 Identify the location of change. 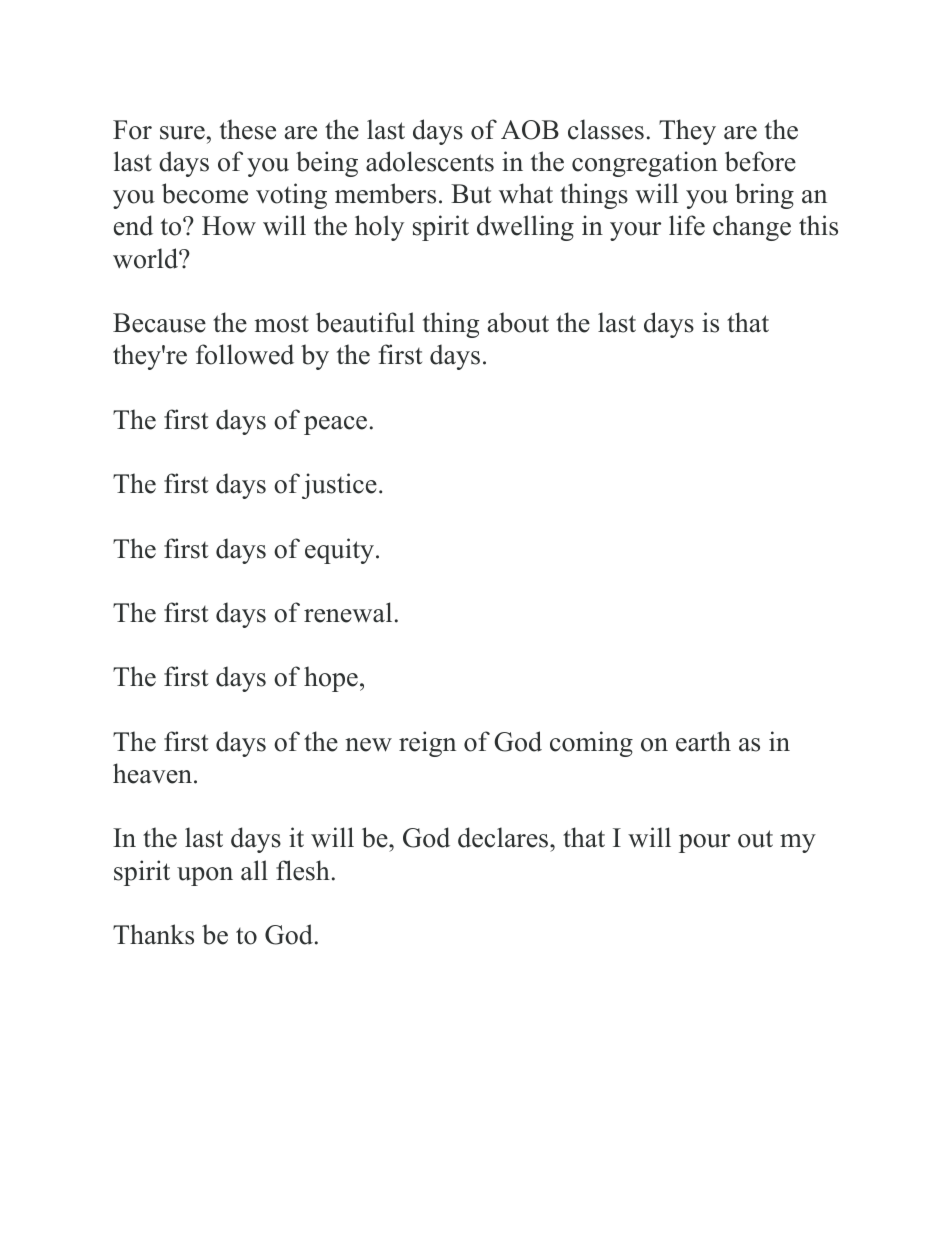
(752, 228).
